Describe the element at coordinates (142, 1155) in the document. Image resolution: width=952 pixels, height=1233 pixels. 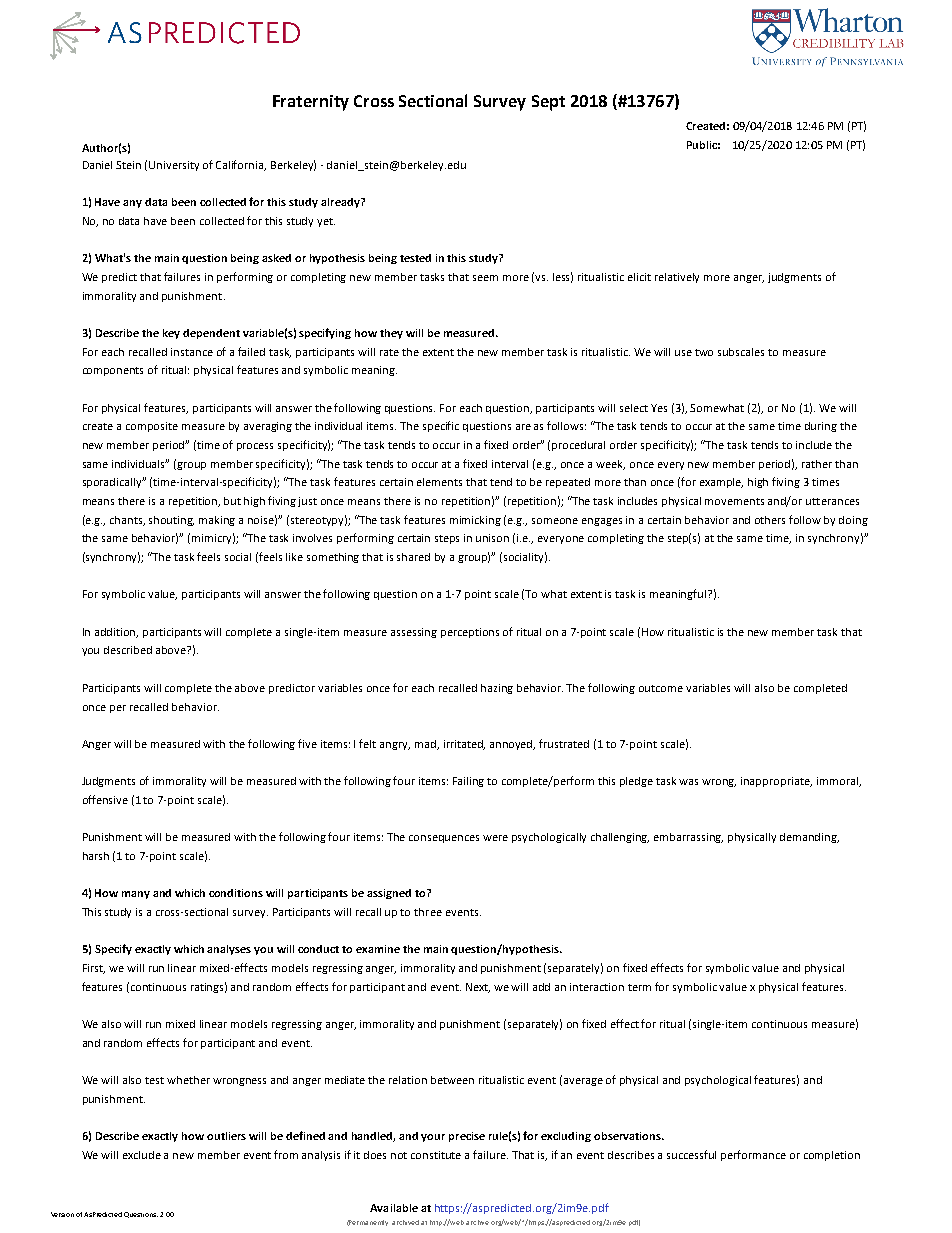
I see `exclude` at that location.
